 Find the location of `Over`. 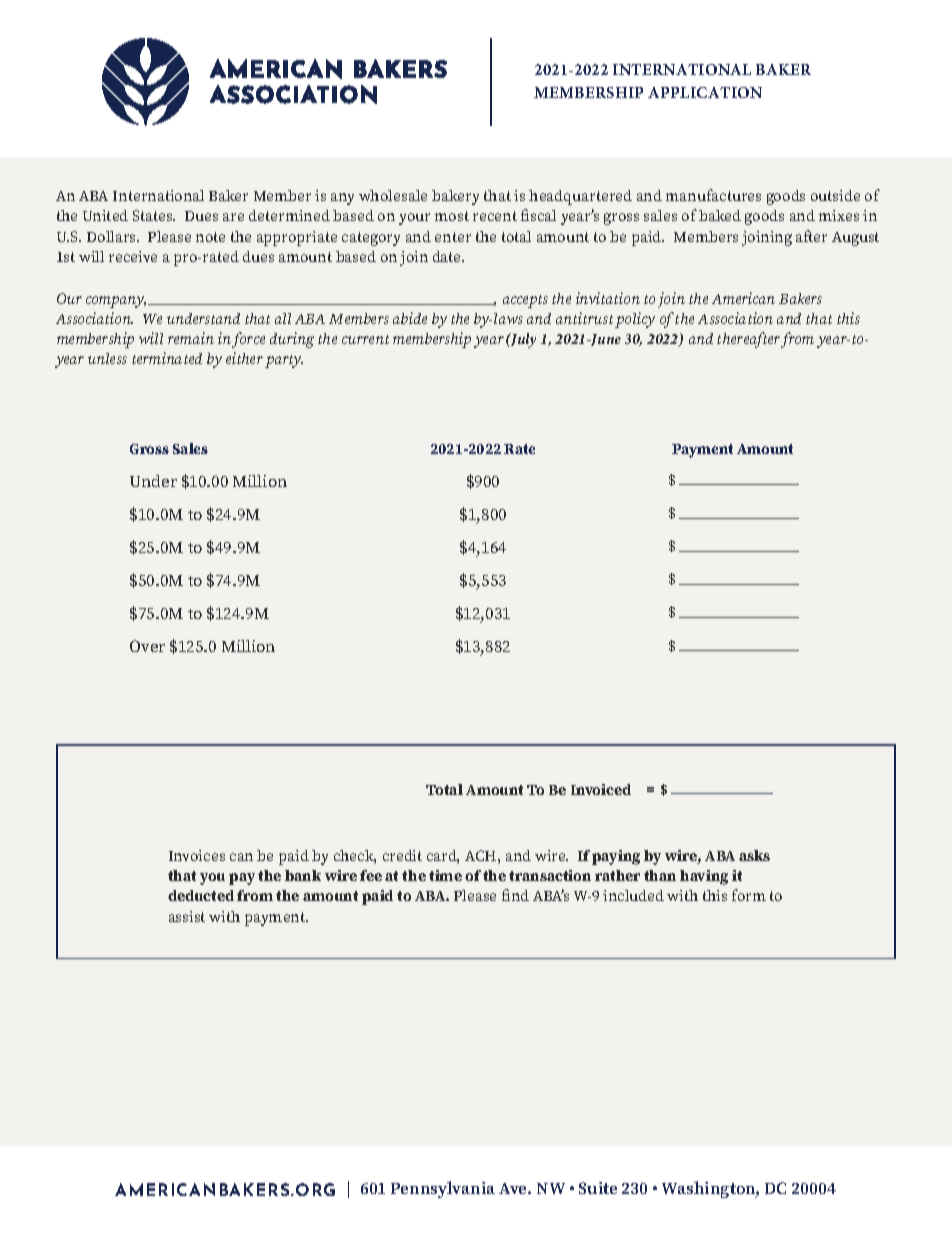

Over is located at coordinates (147, 646).
